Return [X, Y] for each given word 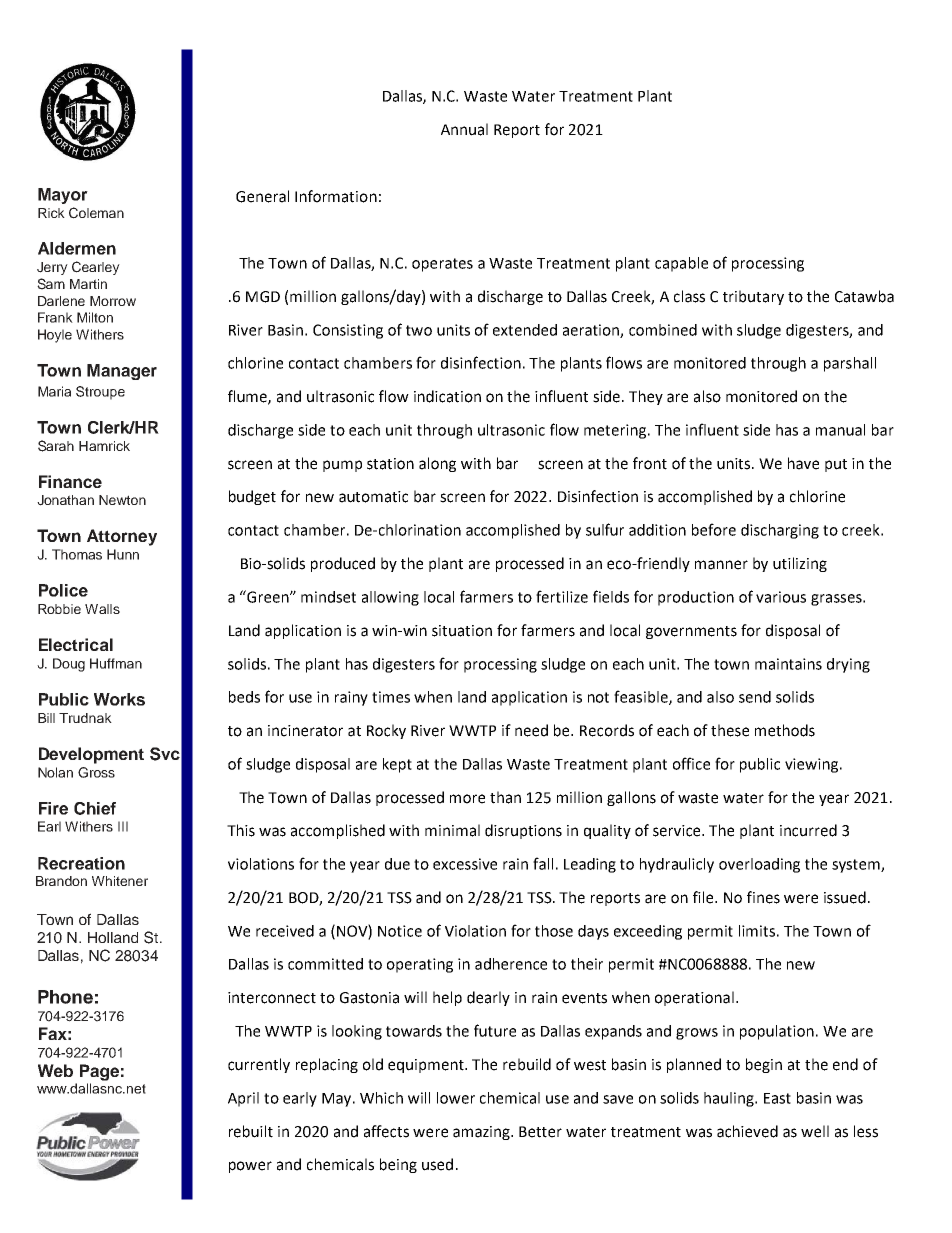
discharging [780, 531]
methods [785, 730]
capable [681, 264]
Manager [122, 372]
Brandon [61, 881]
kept [397, 765]
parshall [850, 364]
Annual [464, 129]
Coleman [96, 213]
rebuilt [251, 1131]
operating [420, 965]
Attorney [122, 537]
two [419, 330]
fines [763, 897]
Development [91, 755]
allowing [390, 598]
